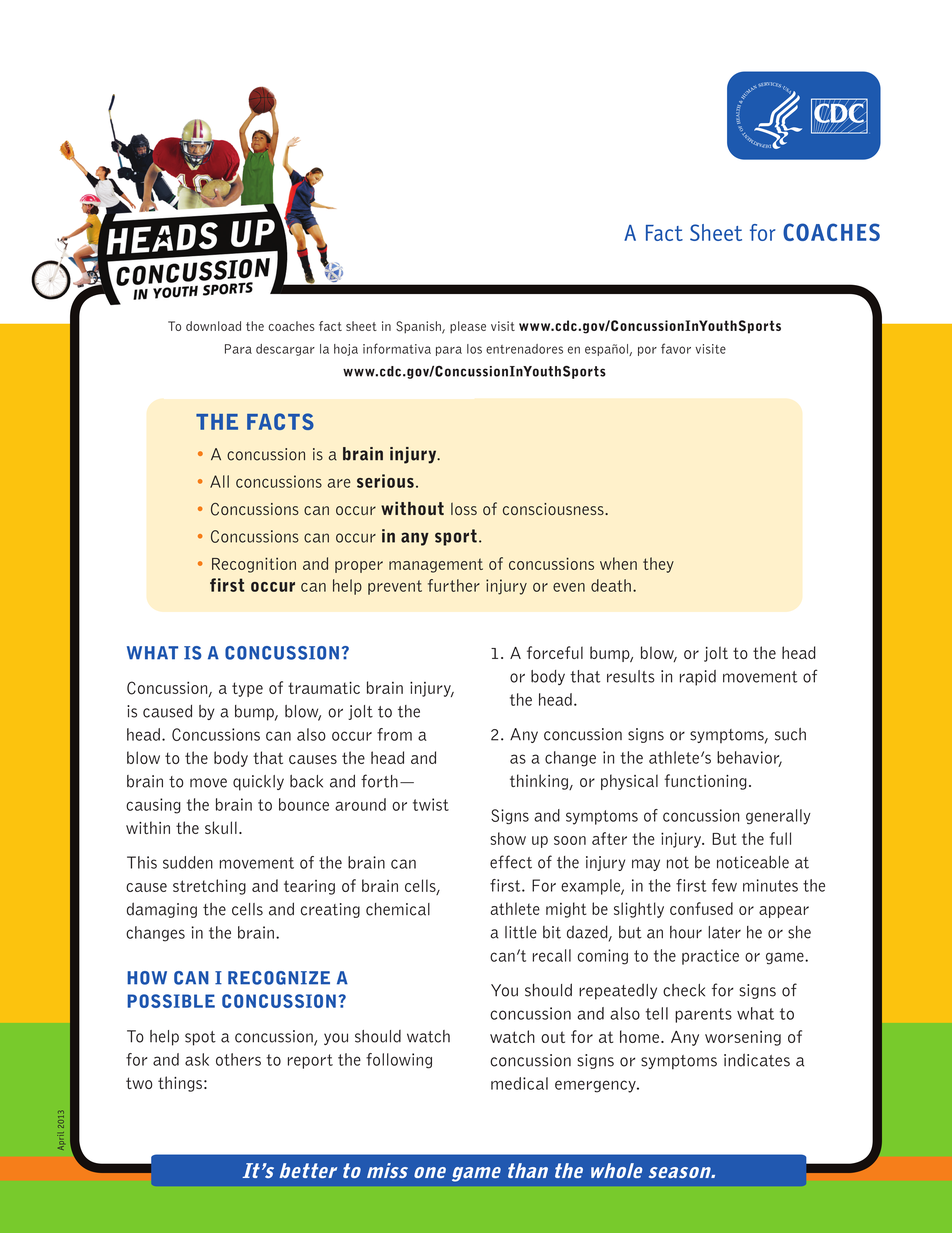  I want to click on from, so click(394, 734).
